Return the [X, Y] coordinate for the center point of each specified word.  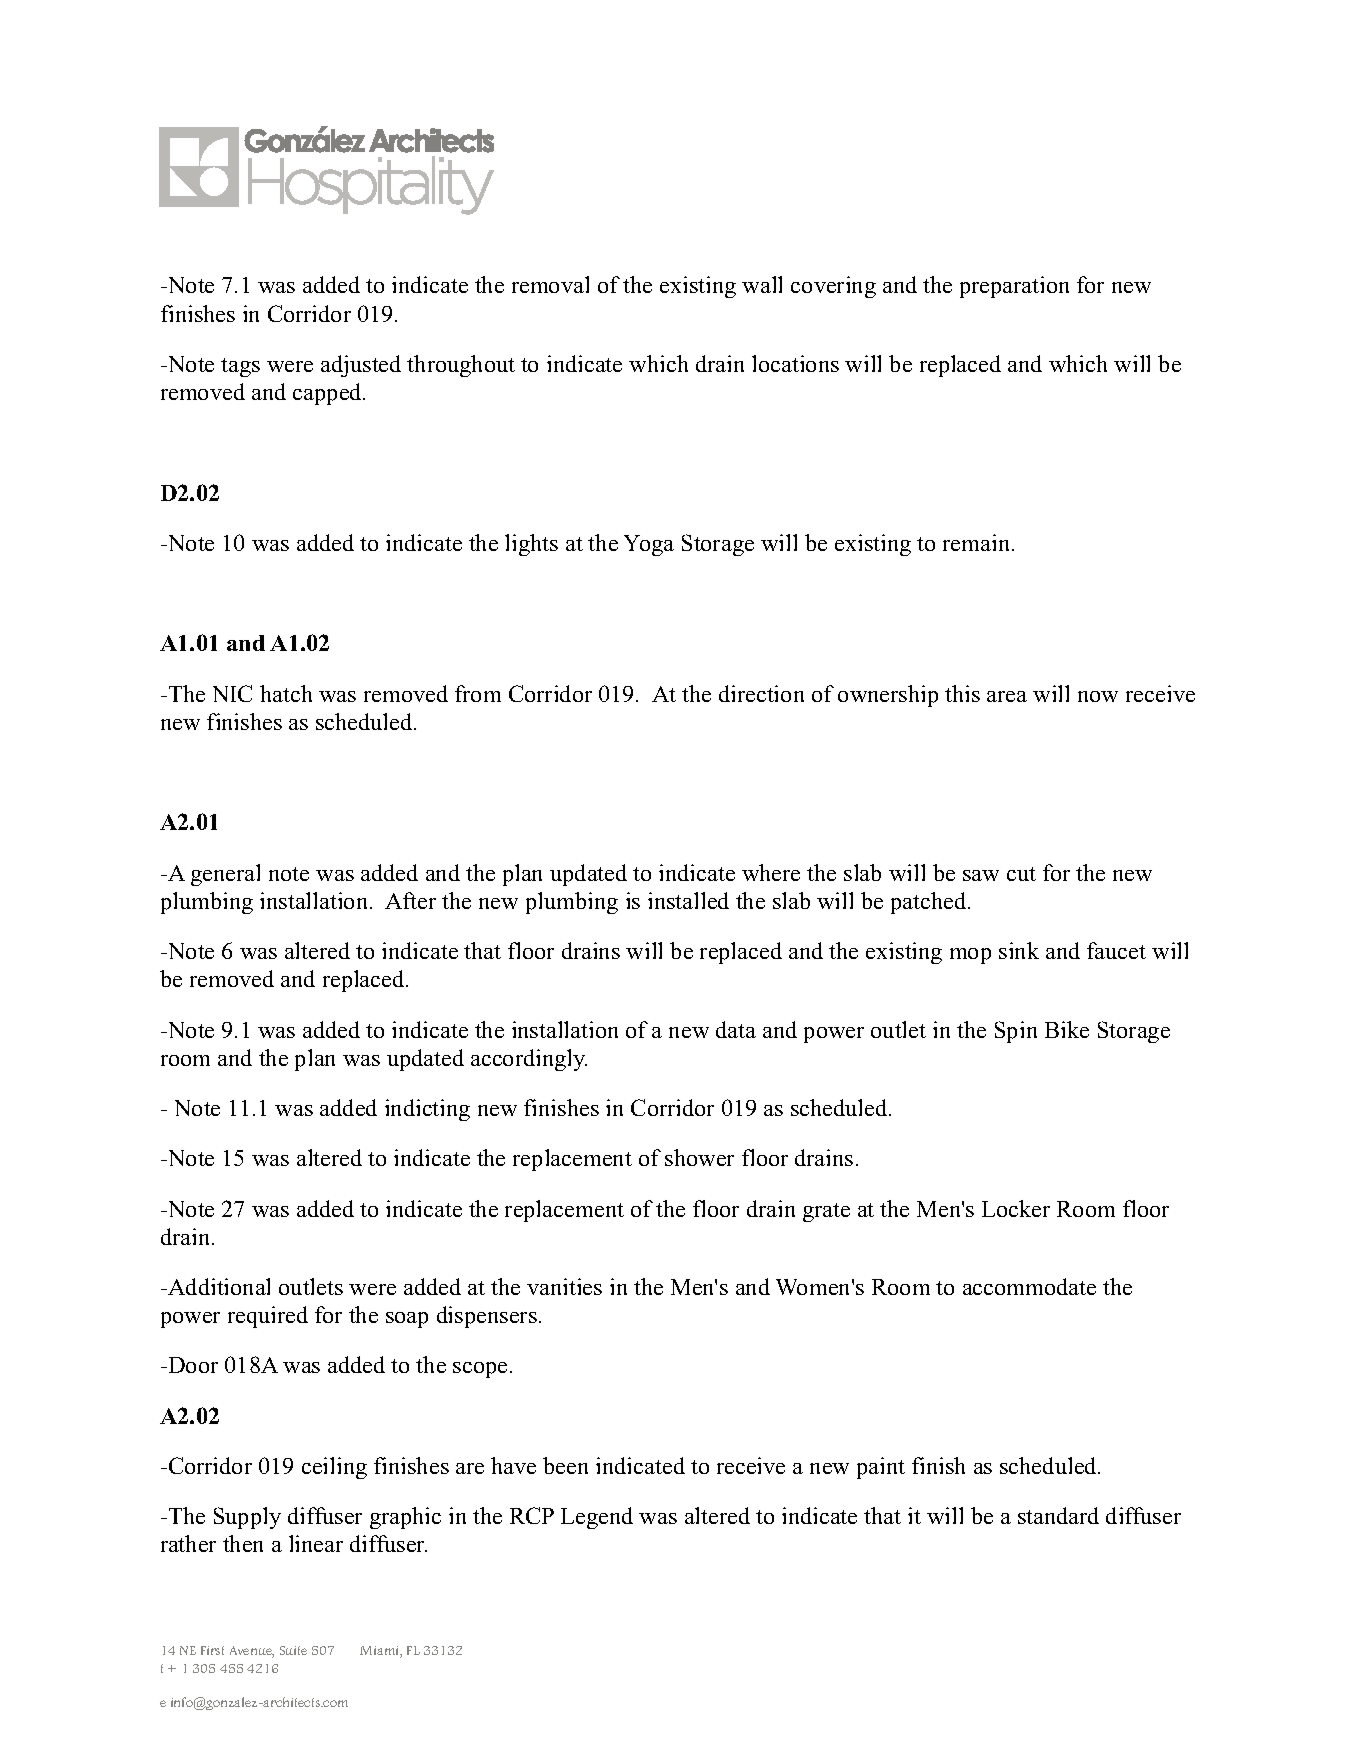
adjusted [361, 366]
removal [550, 284]
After [410, 900]
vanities [564, 1286]
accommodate [1029, 1286]
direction [761, 693]
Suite [293, 1650]
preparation [1014, 287]
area [1007, 696]
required [268, 1317]
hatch [286, 693]
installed [688, 900]
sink [1019, 950]
